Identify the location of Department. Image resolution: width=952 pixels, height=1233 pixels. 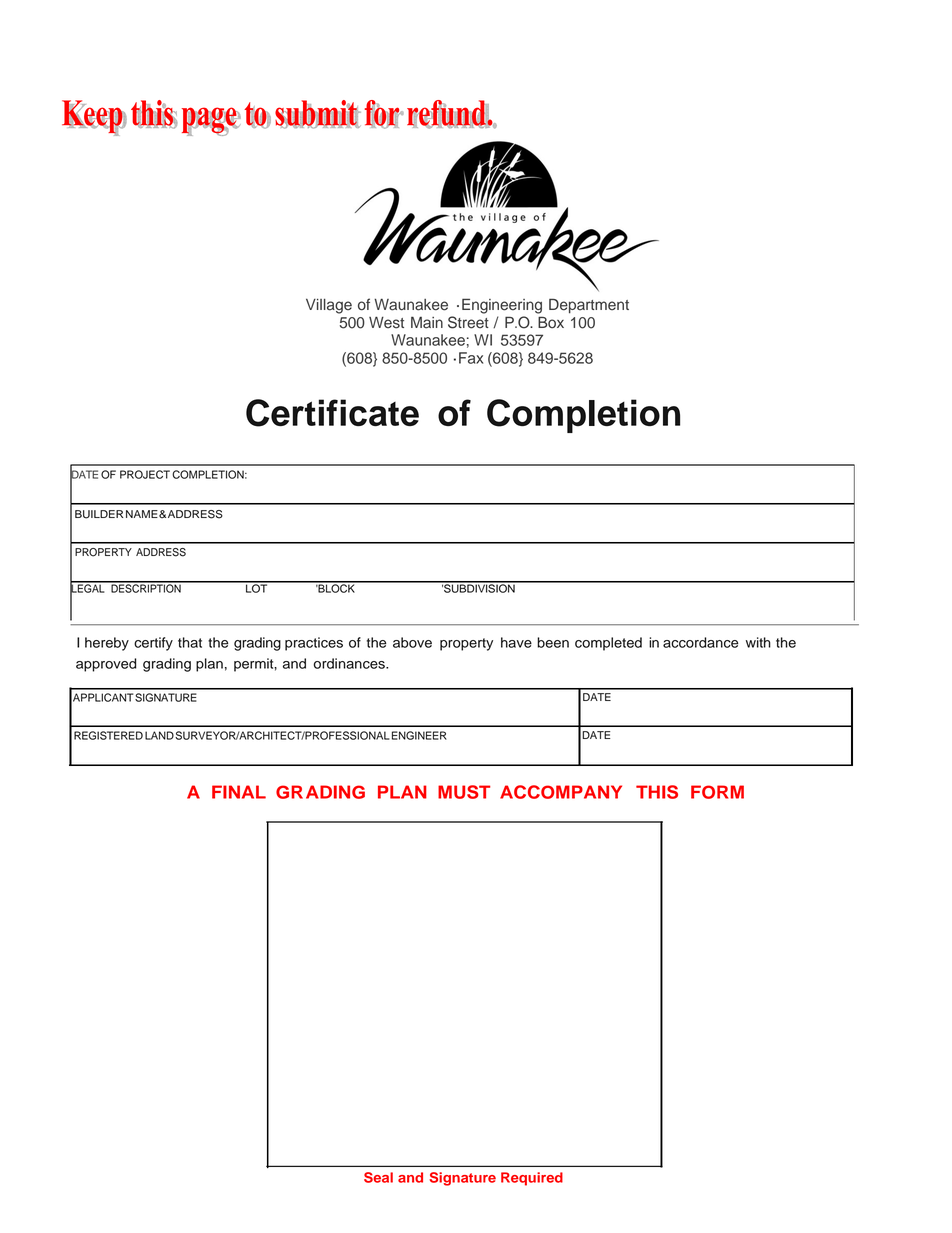
(589, 306).
